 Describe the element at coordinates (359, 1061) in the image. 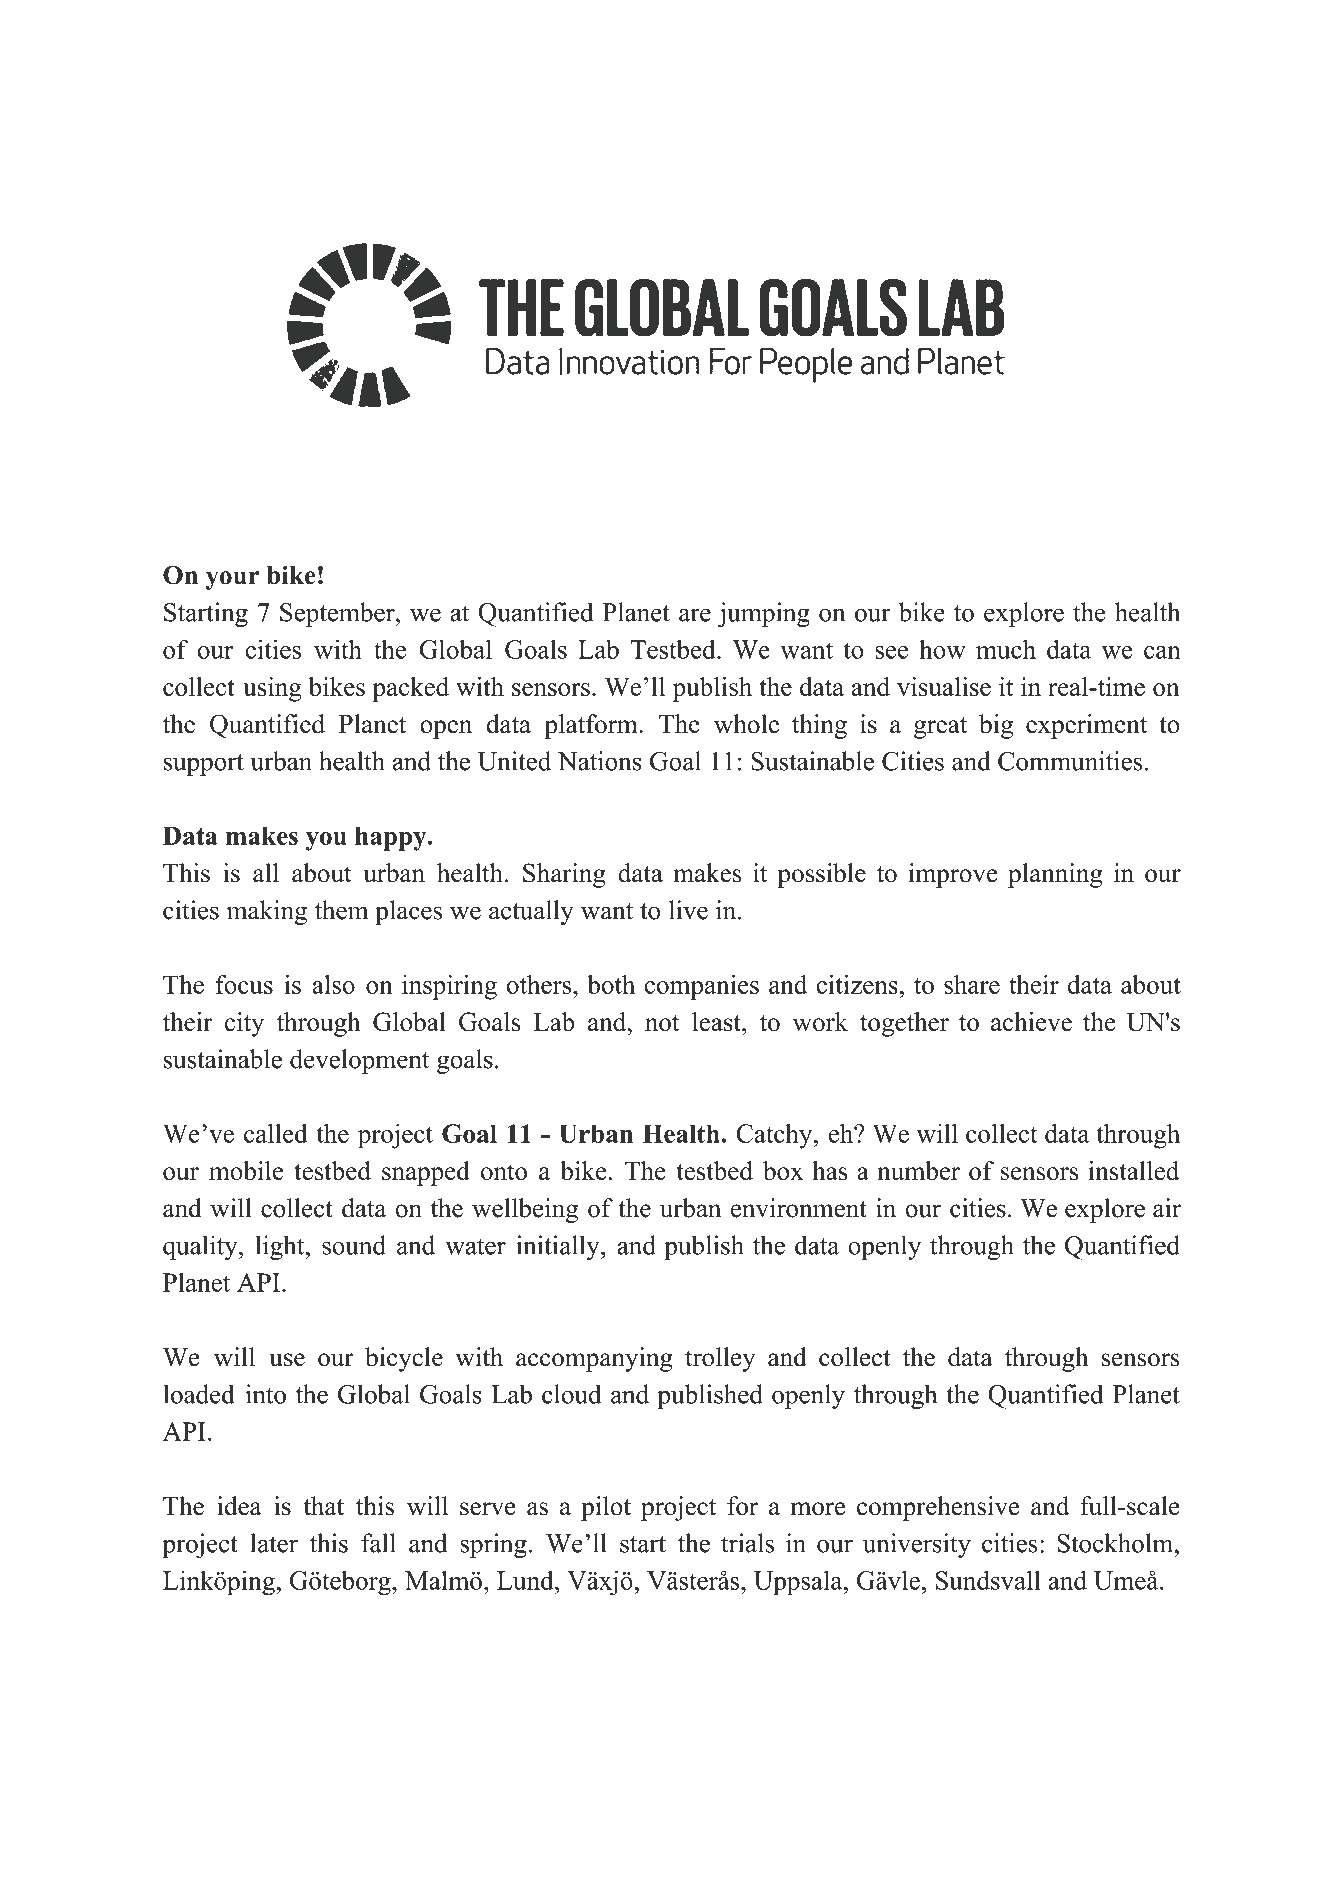

I see `development` at that location.
